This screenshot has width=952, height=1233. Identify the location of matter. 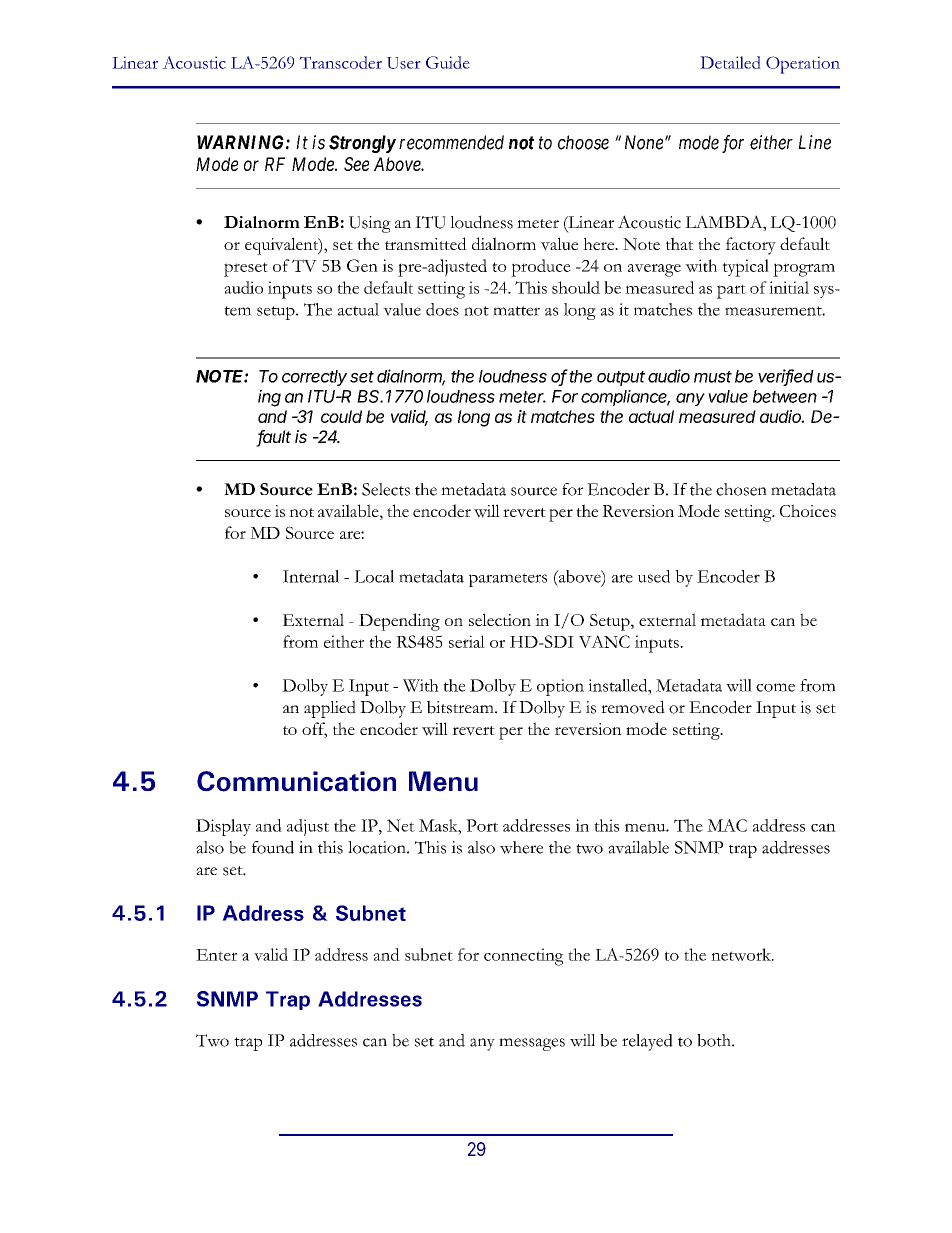
(516, 311).
